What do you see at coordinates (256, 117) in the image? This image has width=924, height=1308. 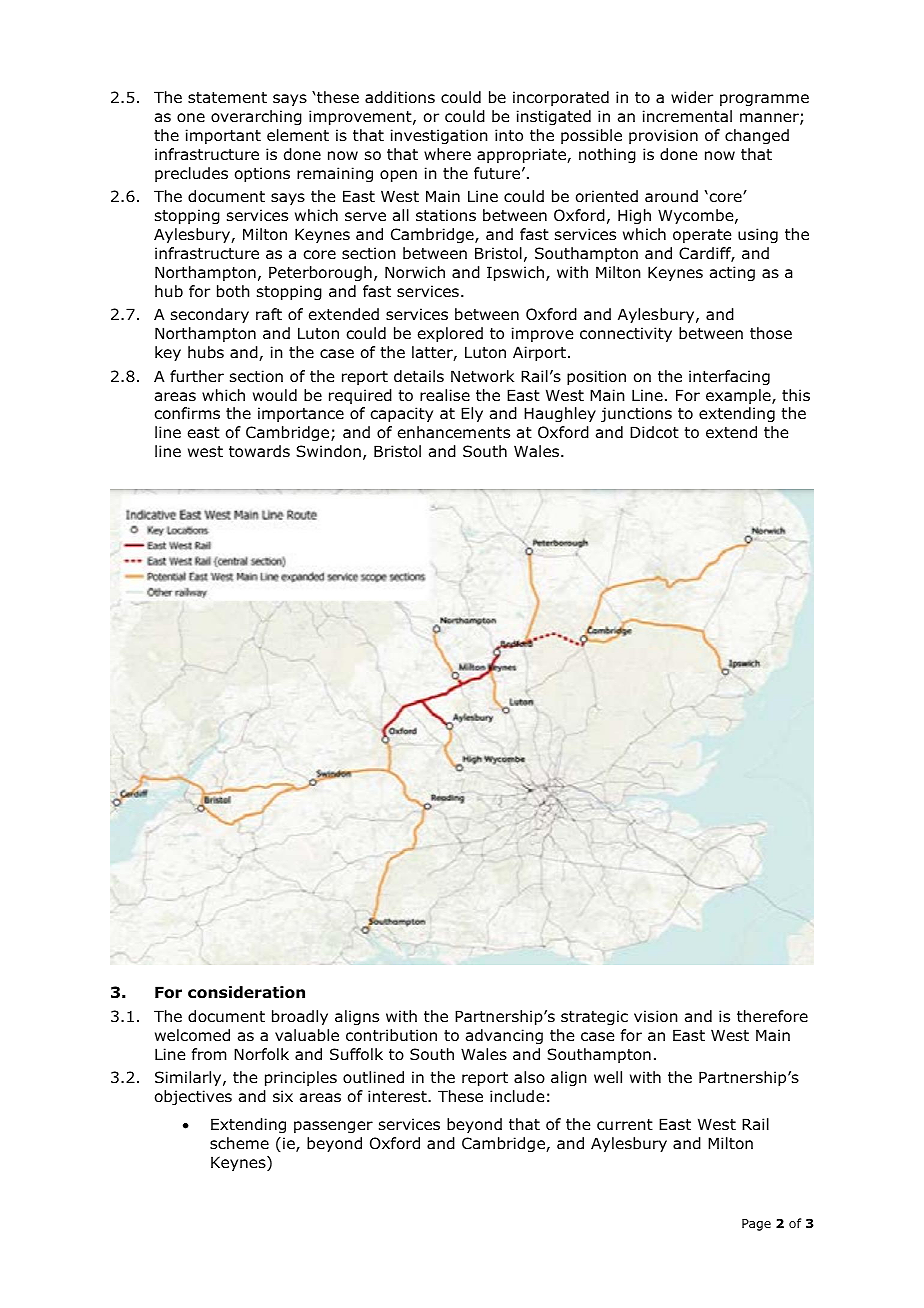 I see `overarching` at bounding box center [256, 117].
